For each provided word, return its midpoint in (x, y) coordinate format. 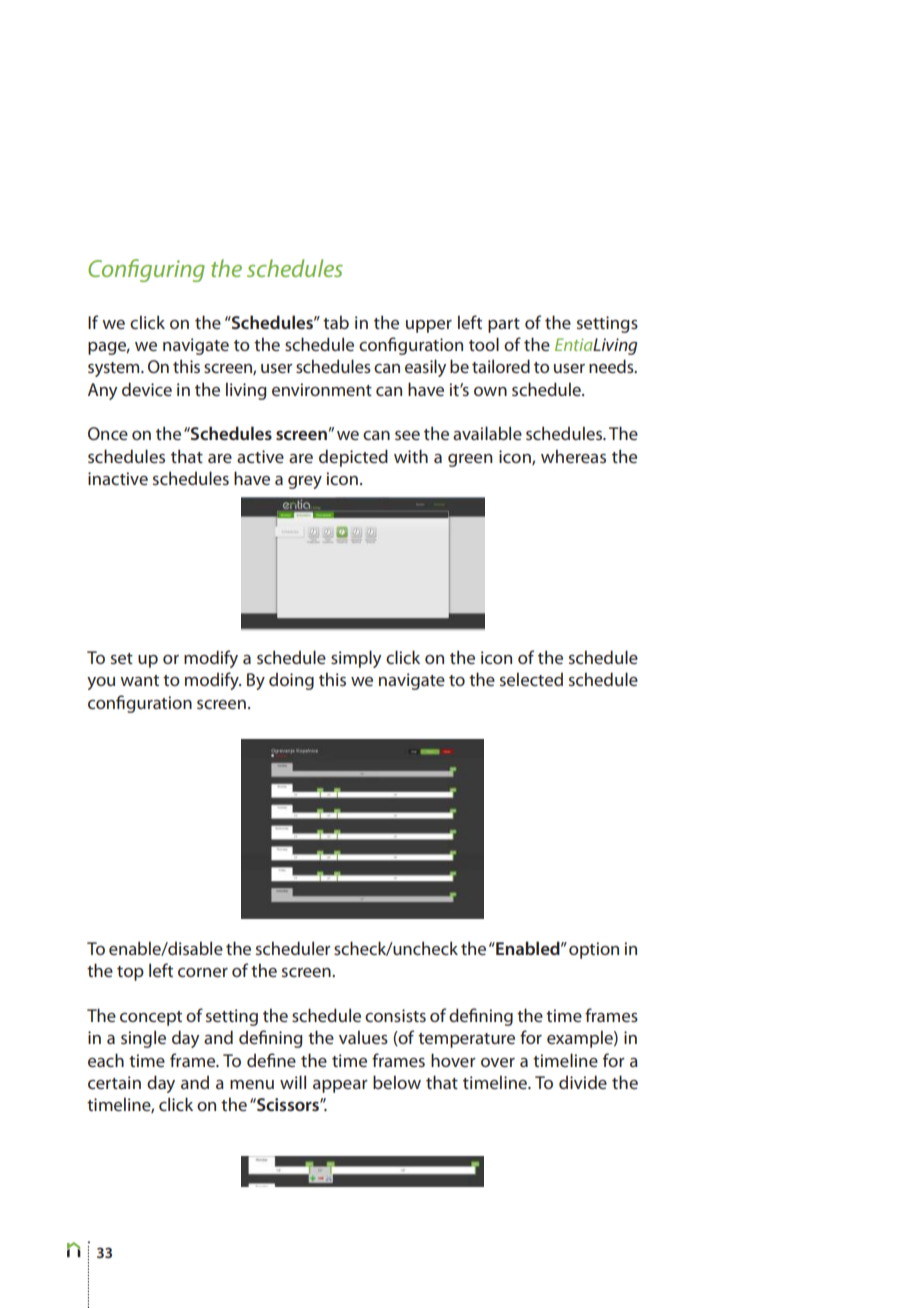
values (363, 1037)
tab (336, 322)
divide (583, 1082)
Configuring (146, 270)
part (504, 325)
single (143, 1039)
